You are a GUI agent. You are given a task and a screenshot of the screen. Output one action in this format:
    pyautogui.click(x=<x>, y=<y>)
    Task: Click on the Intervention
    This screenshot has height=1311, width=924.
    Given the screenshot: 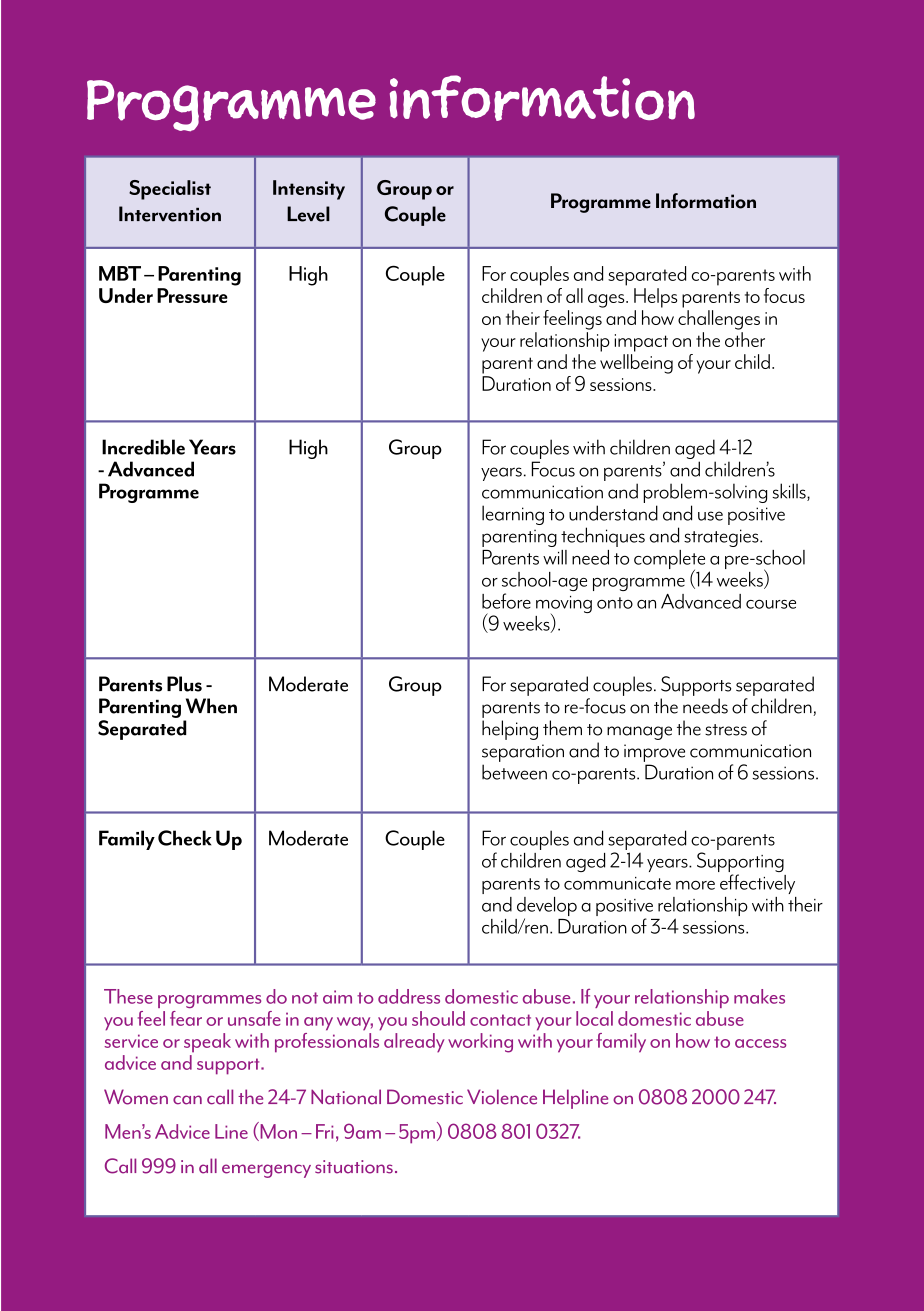 What is the action you would take?
    pyautogui.click(x=170, y=214)
